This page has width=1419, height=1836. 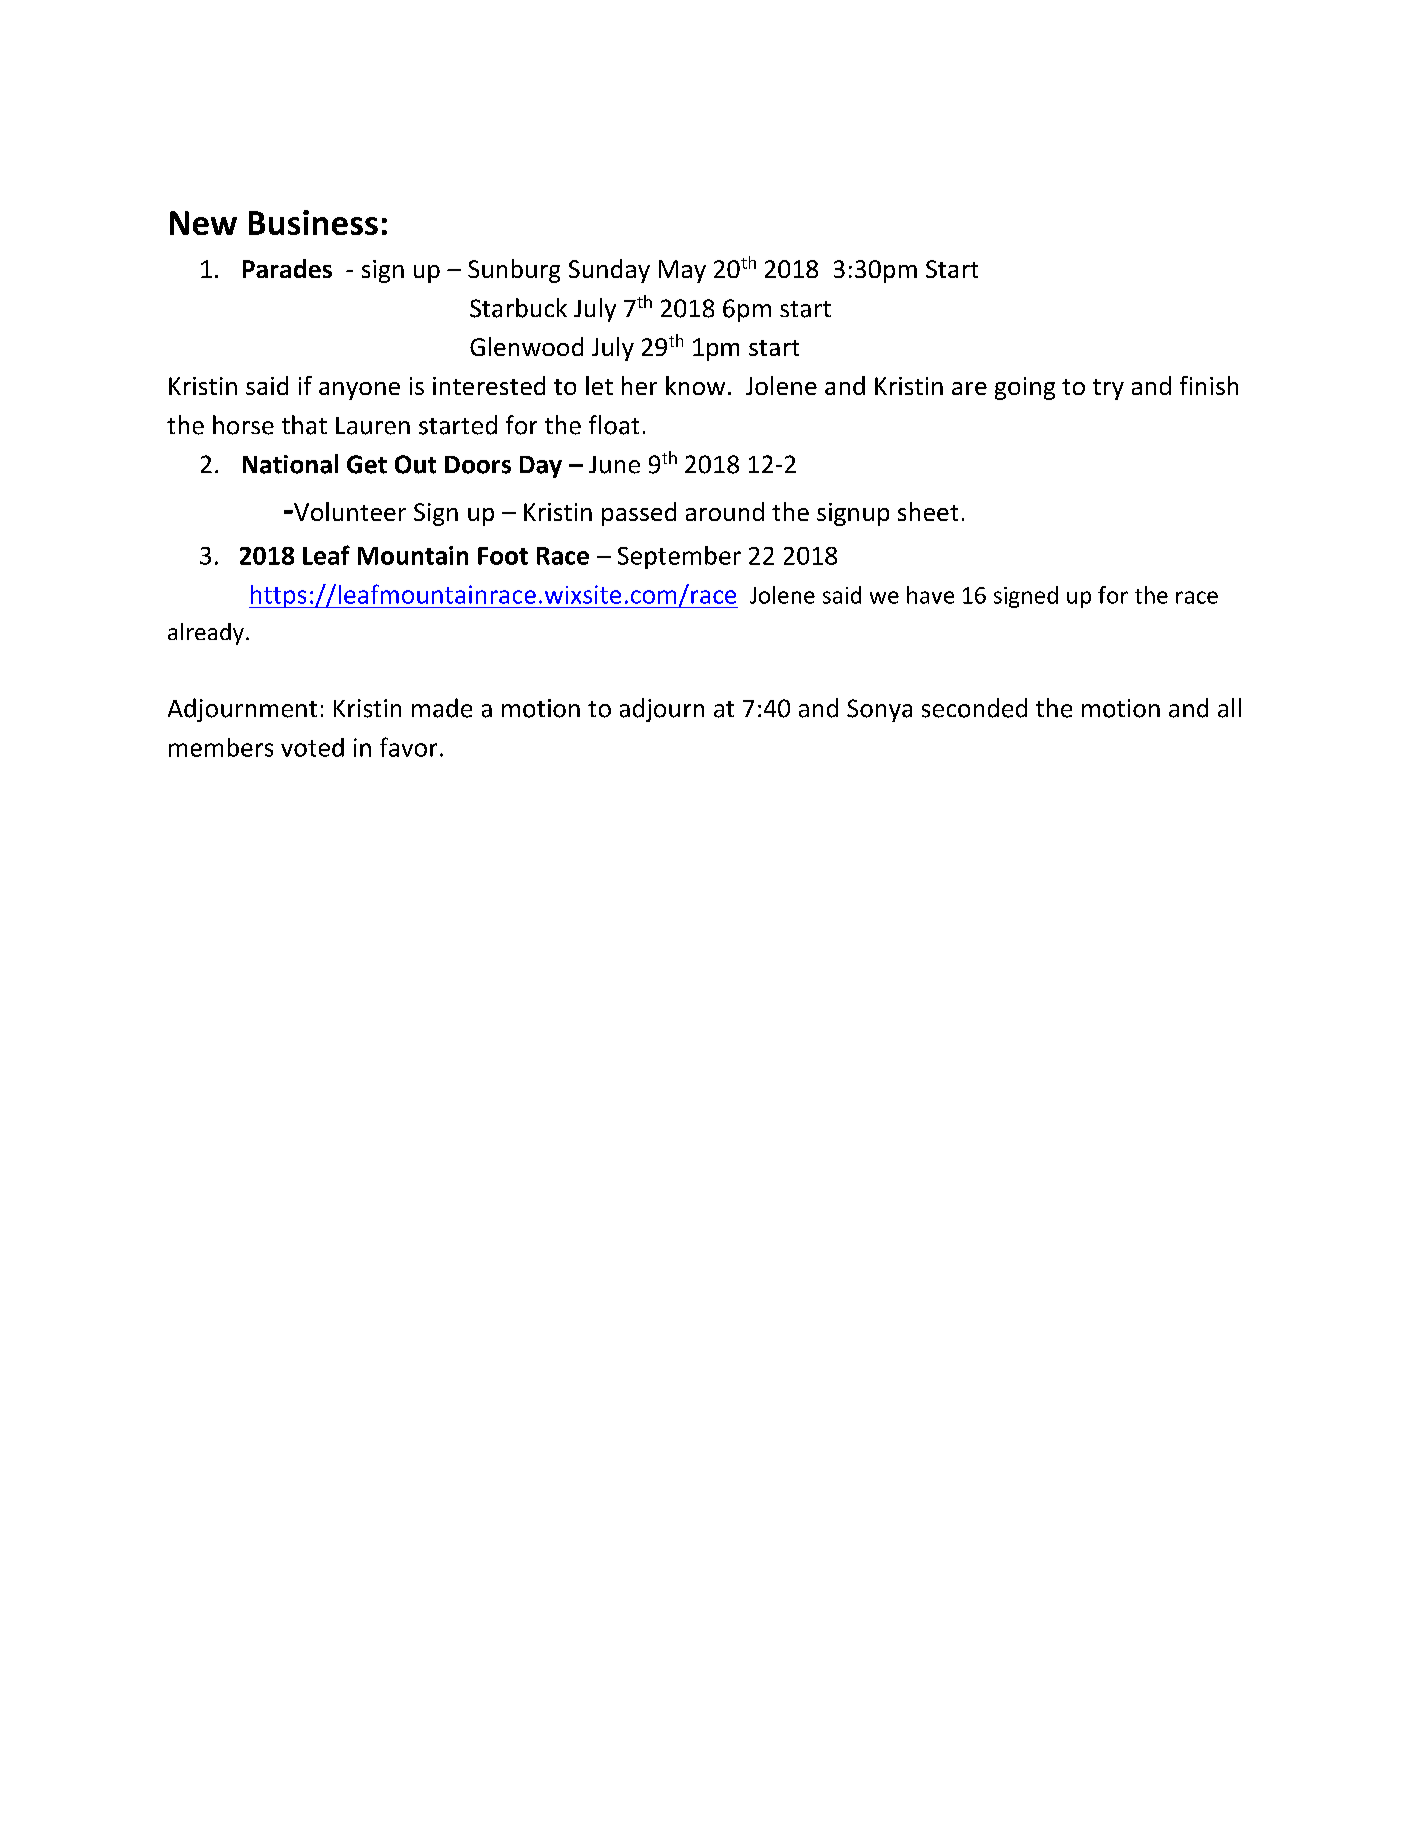 What do you see at coordinates (290, 464) in the page?
I see `National` at bounding box center [290, 464].
